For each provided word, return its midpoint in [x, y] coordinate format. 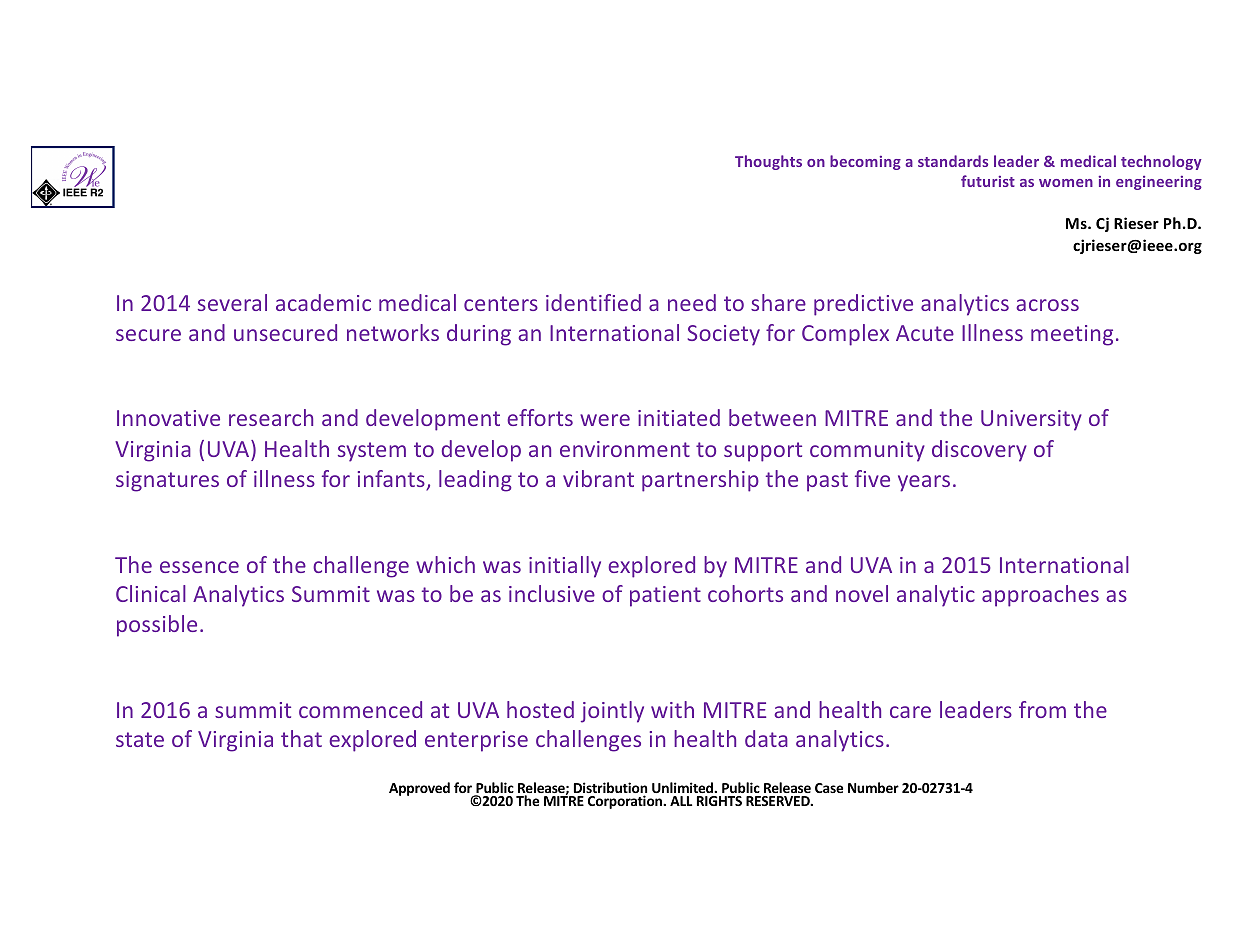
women [1066, 183]
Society [724, 335]
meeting [1072, 335]
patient [665, 596]
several [232, 302]
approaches [1040, 596]
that [301, 738]
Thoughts [768, 162]
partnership [700, 481]
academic [323, 302]
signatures [167, 481]
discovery [979, 451]
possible [157, 626]
